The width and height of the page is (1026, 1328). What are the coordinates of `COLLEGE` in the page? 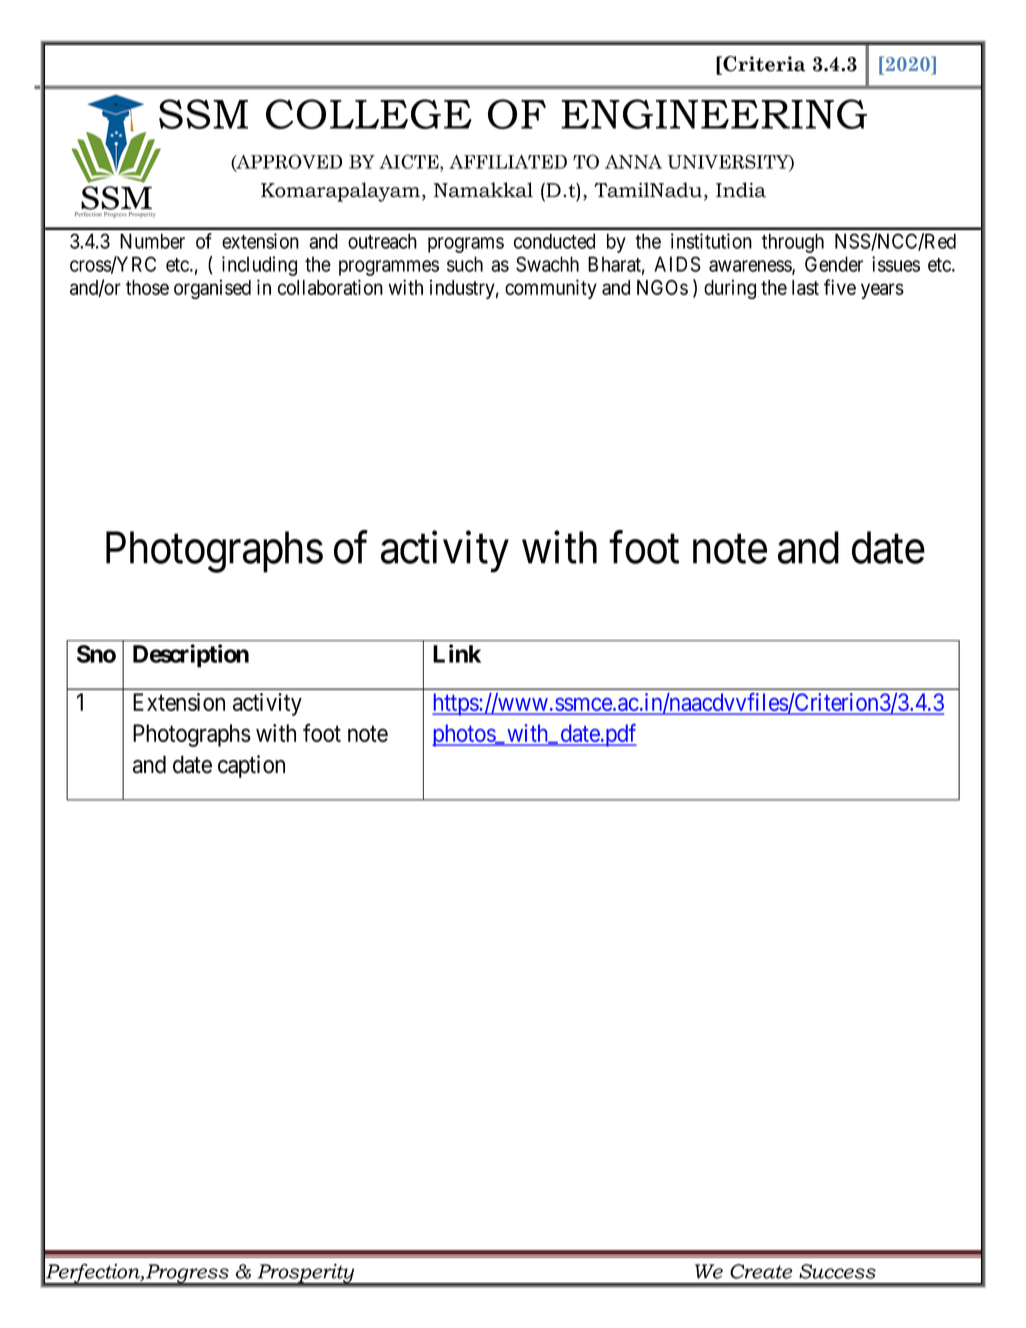 It's located at (369, 114).
